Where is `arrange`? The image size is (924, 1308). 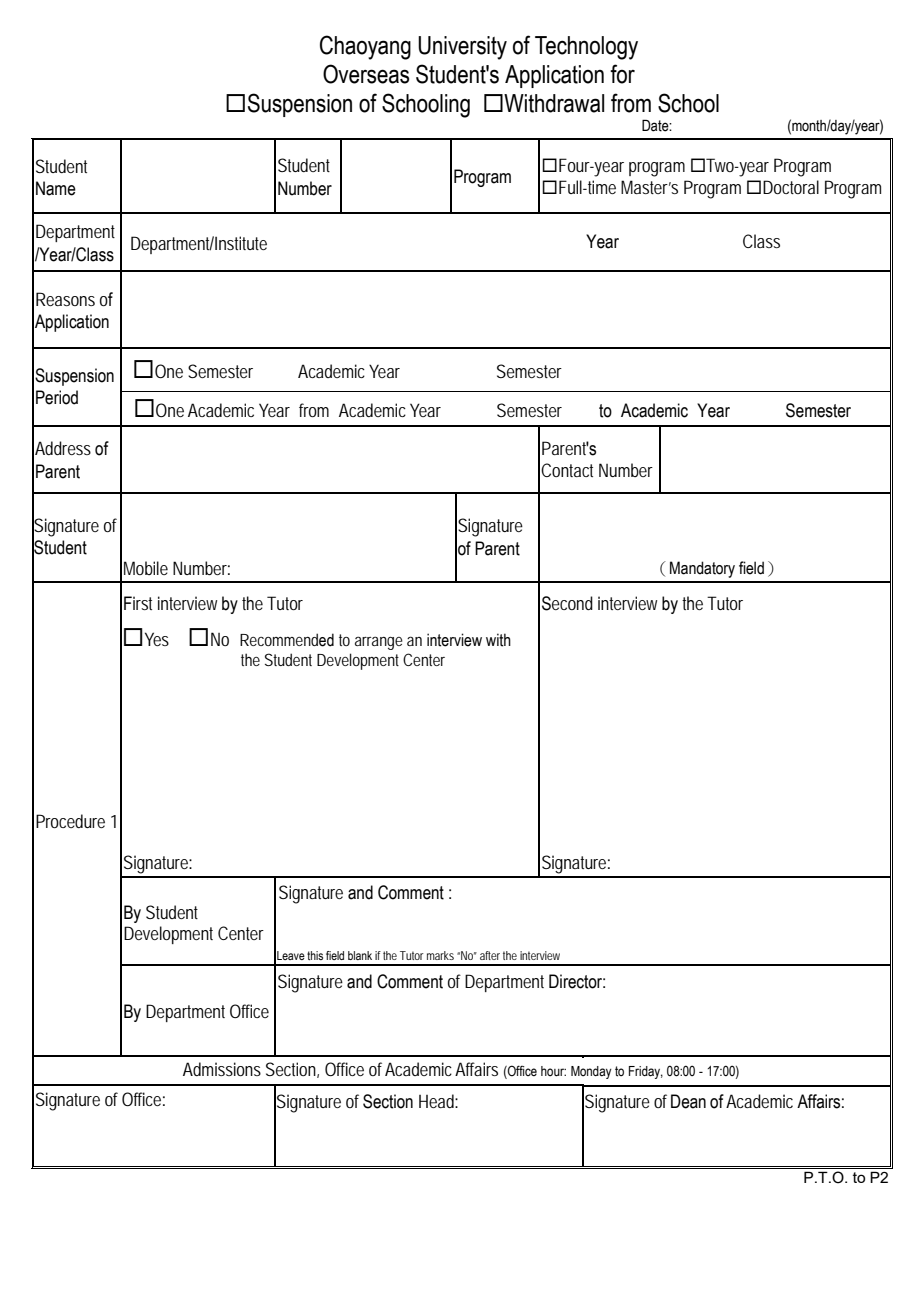
arrange is located at coordinates (379, 643).
